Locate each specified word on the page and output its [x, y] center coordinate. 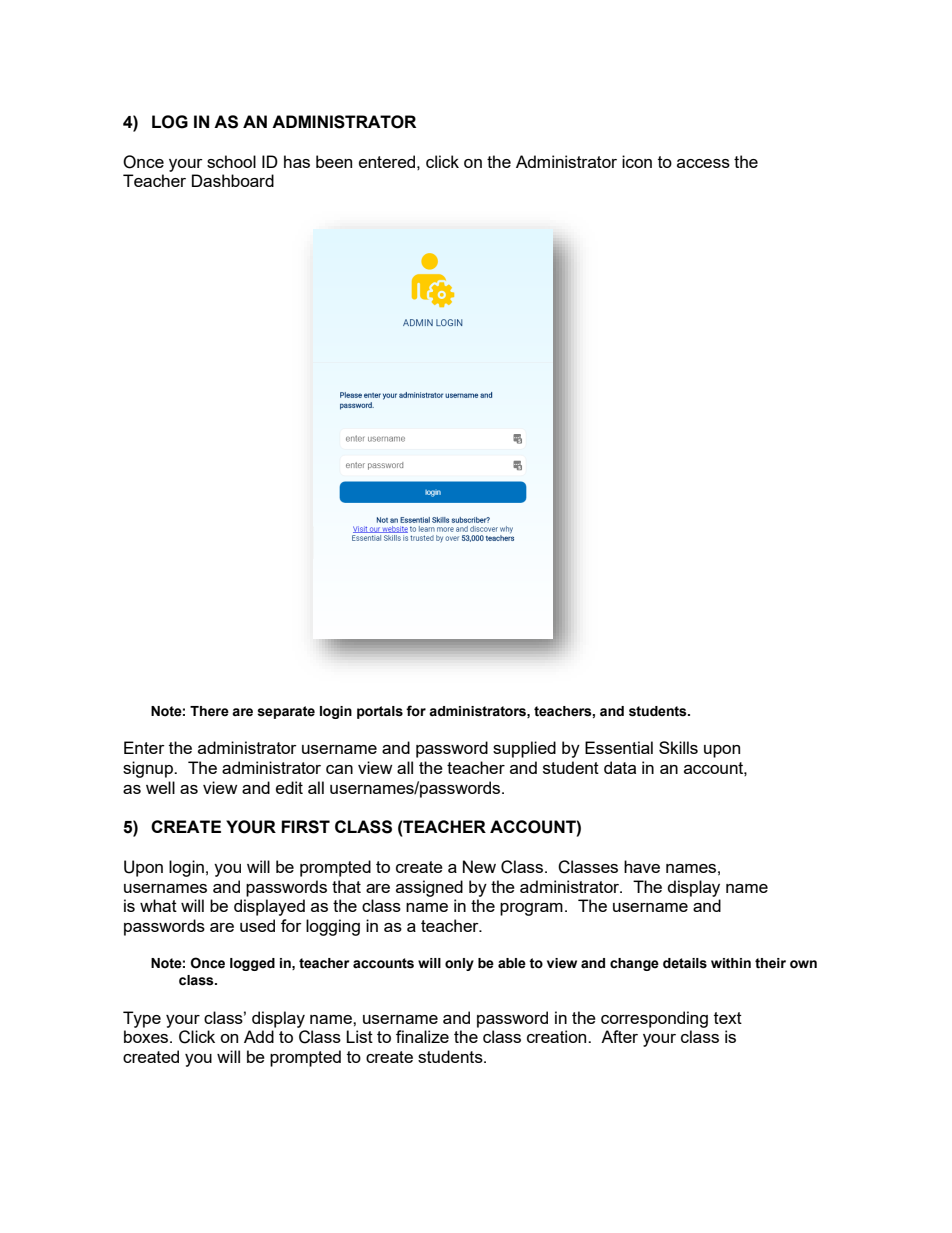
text [728, 1018]
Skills [678, 747]
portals [380, 712]
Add [259, 1036]
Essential [619, 747]
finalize [422, 1036]
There [209, 711]
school [231, 161]
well [160, 787]
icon [637, 161]
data [620, 767]
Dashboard [233, 180]
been [334, 161]
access [703, 163]
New [479, 866]
